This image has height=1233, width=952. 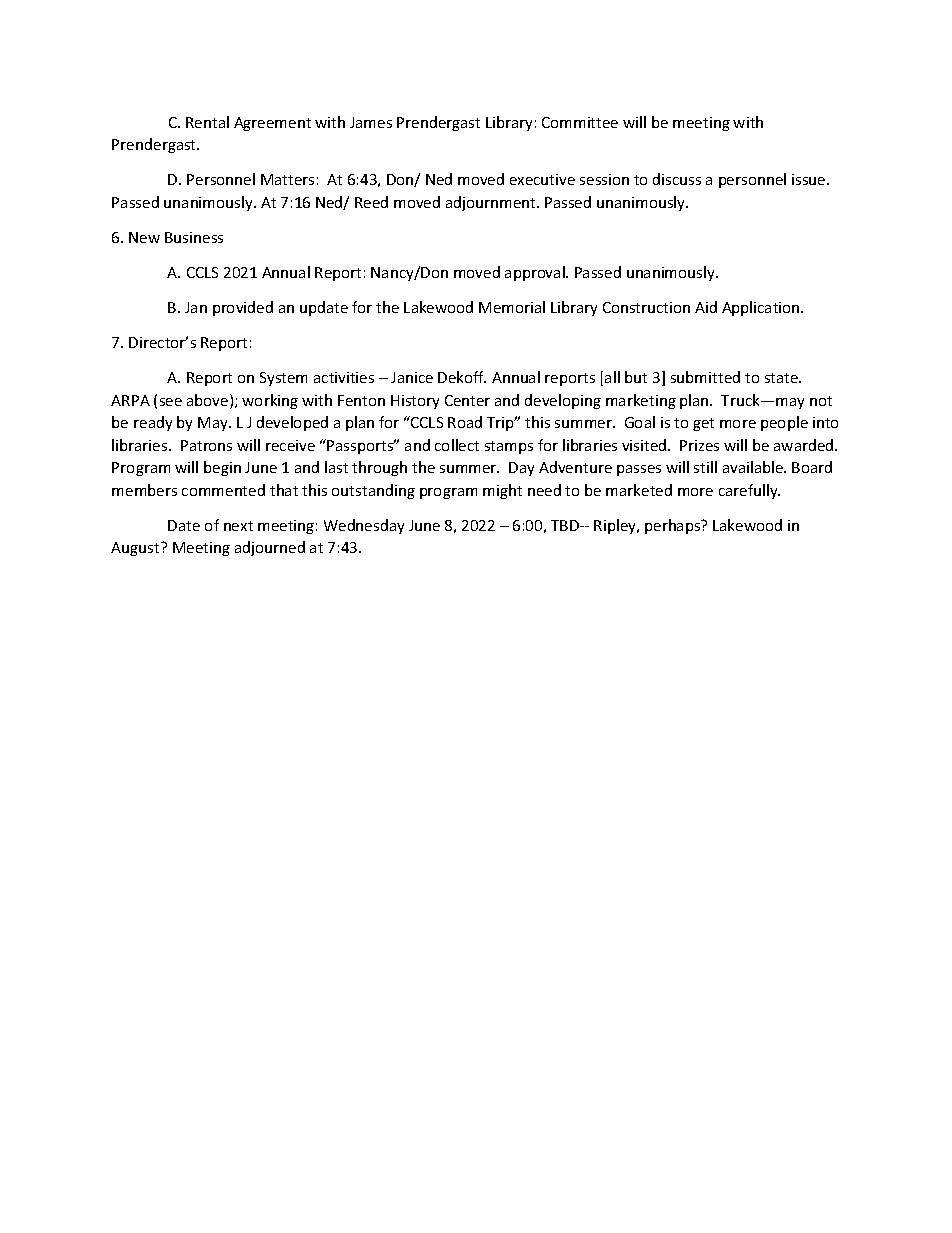 I want to click on Committee, so click(x=580, y=122).
